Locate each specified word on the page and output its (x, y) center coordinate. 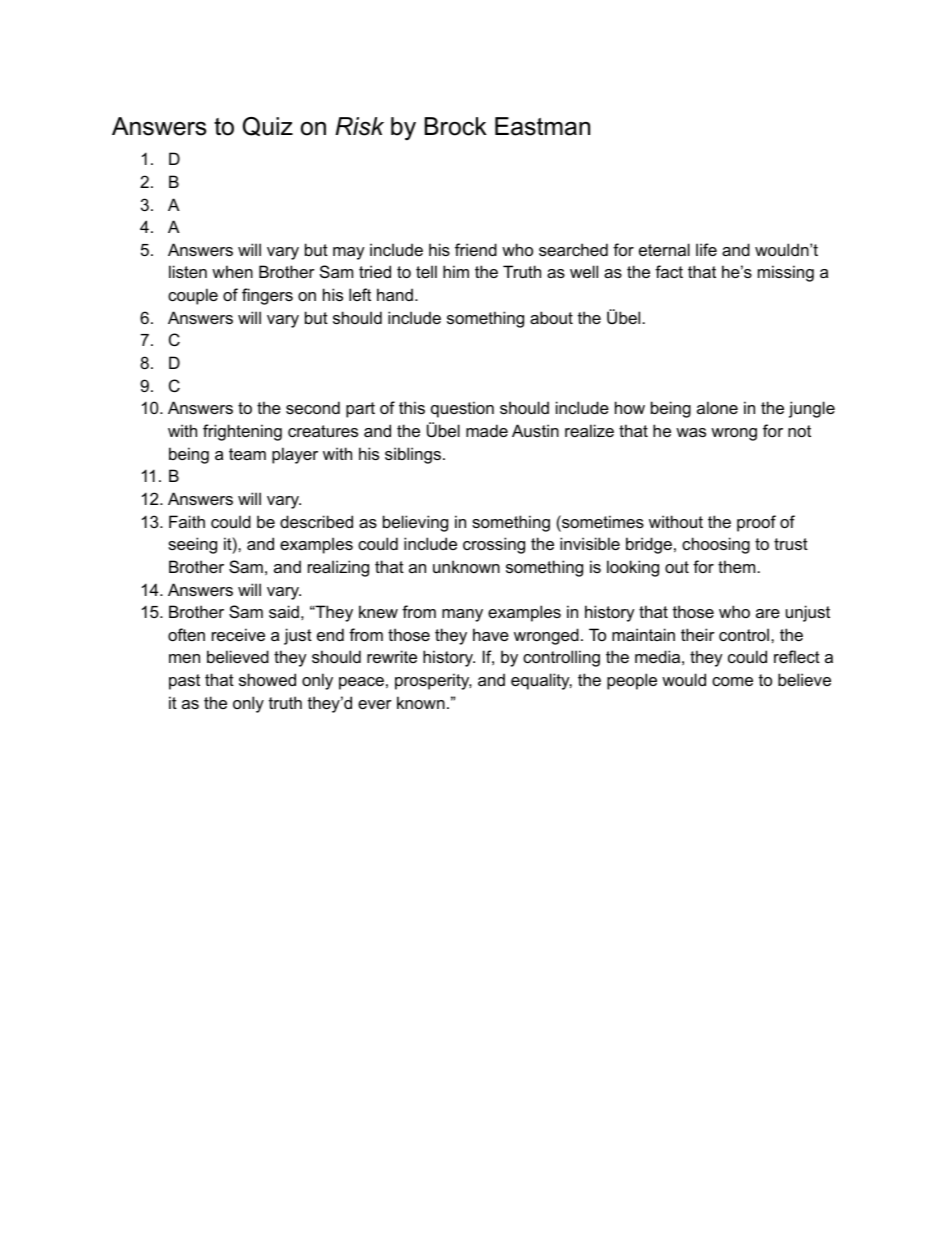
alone (717, 407)
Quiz (268, 126)
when (232, 271)
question (462, 409)
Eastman (542, 126)
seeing (192, 545)
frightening (242, 432)
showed (267, 679)
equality (541, 681)
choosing (716, 545)
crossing (494, 545)
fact (669, 271)
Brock (456, 126)
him (456, 271)
